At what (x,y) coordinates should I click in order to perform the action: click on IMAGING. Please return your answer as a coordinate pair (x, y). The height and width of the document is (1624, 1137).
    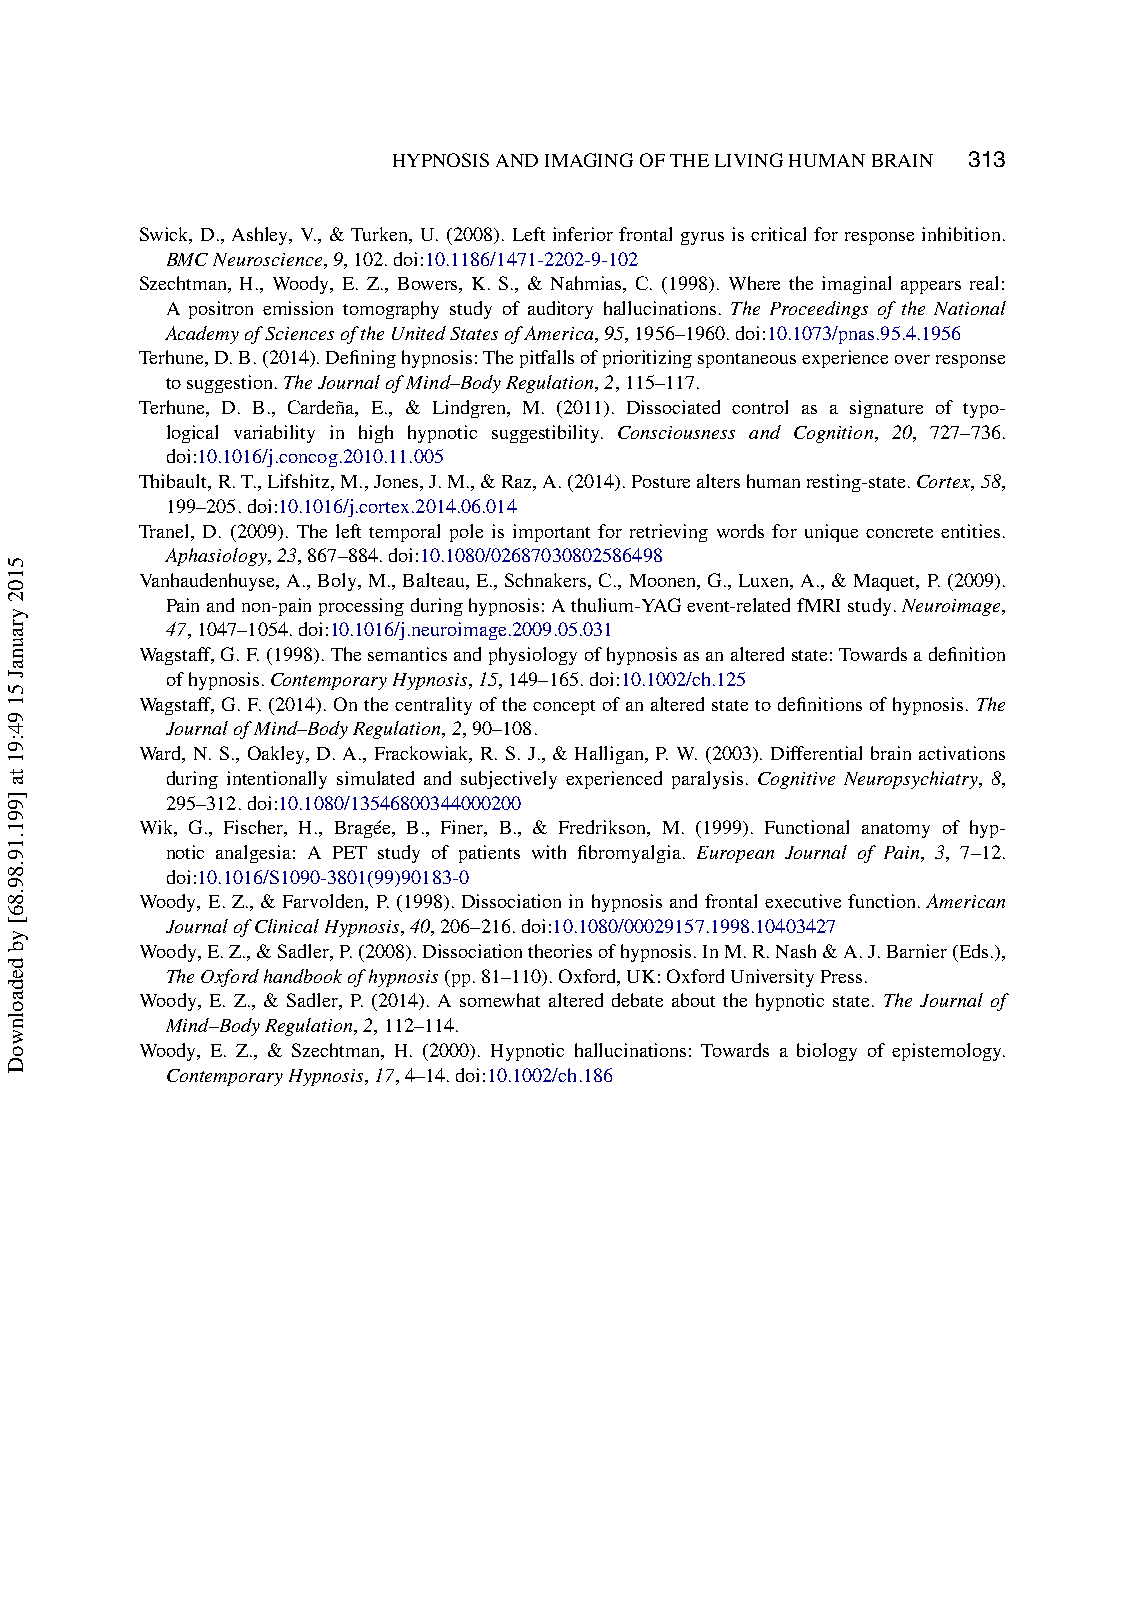
    Looking at the image, I should click on (589, 160).
